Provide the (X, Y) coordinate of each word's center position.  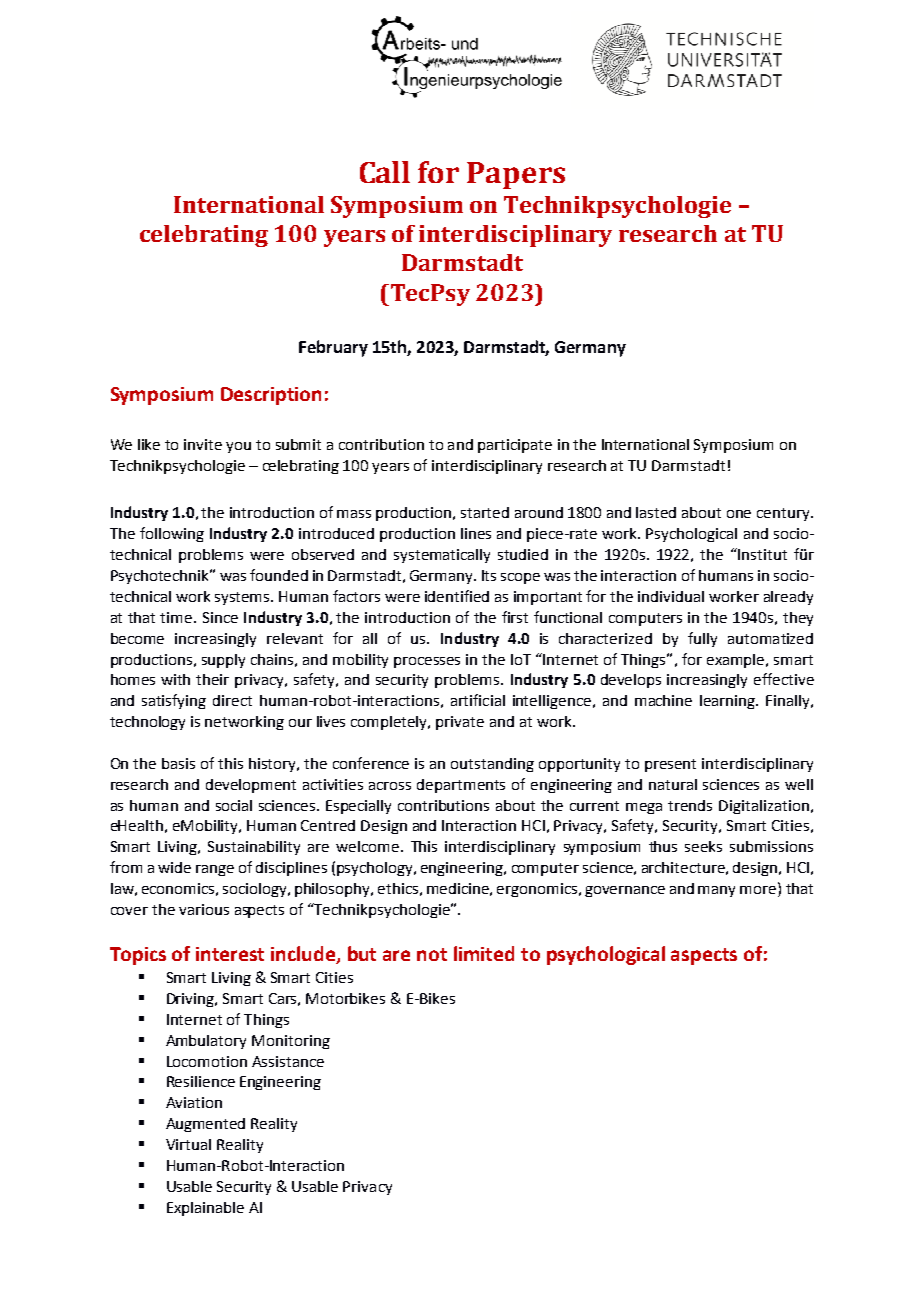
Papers (516, 175)
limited (484, 953)
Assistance (288, 1061)
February (333, 348)
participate (515, 446)
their (212, 679)
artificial (478, 700)
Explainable (205, 1209)
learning (728, 702)
